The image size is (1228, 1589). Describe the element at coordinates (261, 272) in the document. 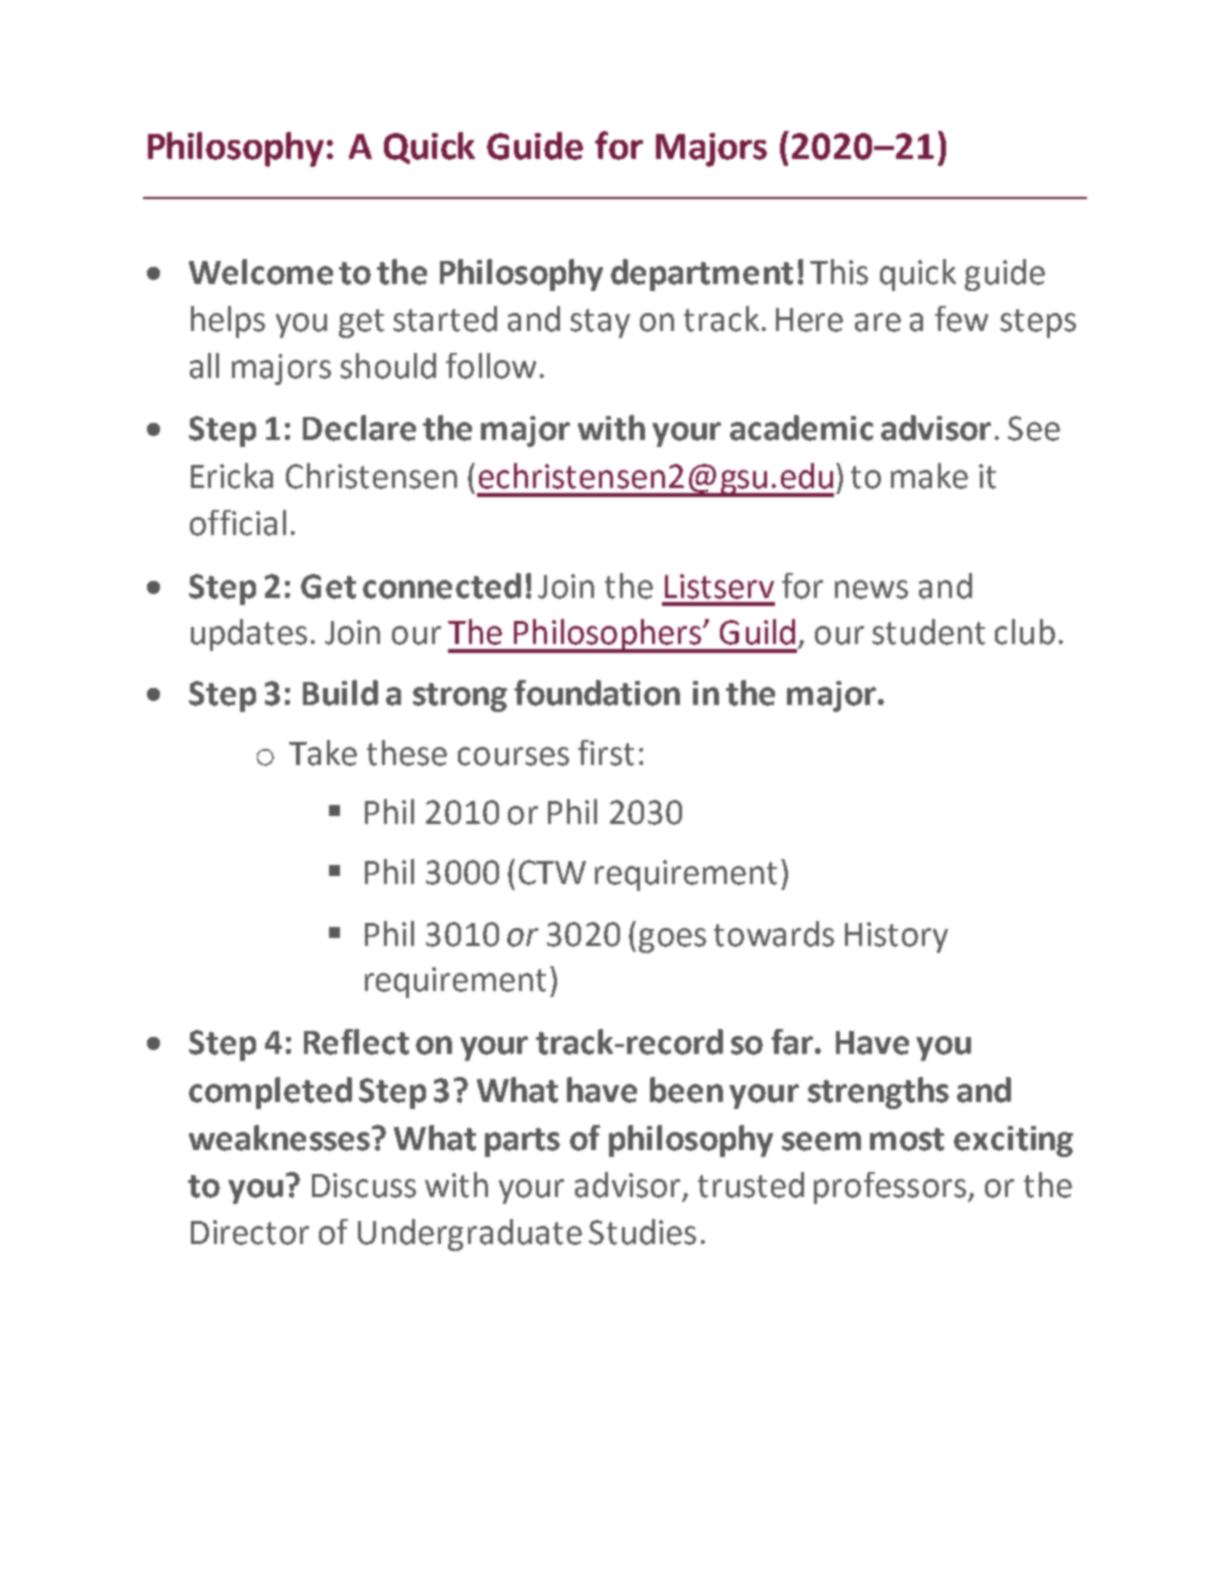

I see `Welcome` at that location.
